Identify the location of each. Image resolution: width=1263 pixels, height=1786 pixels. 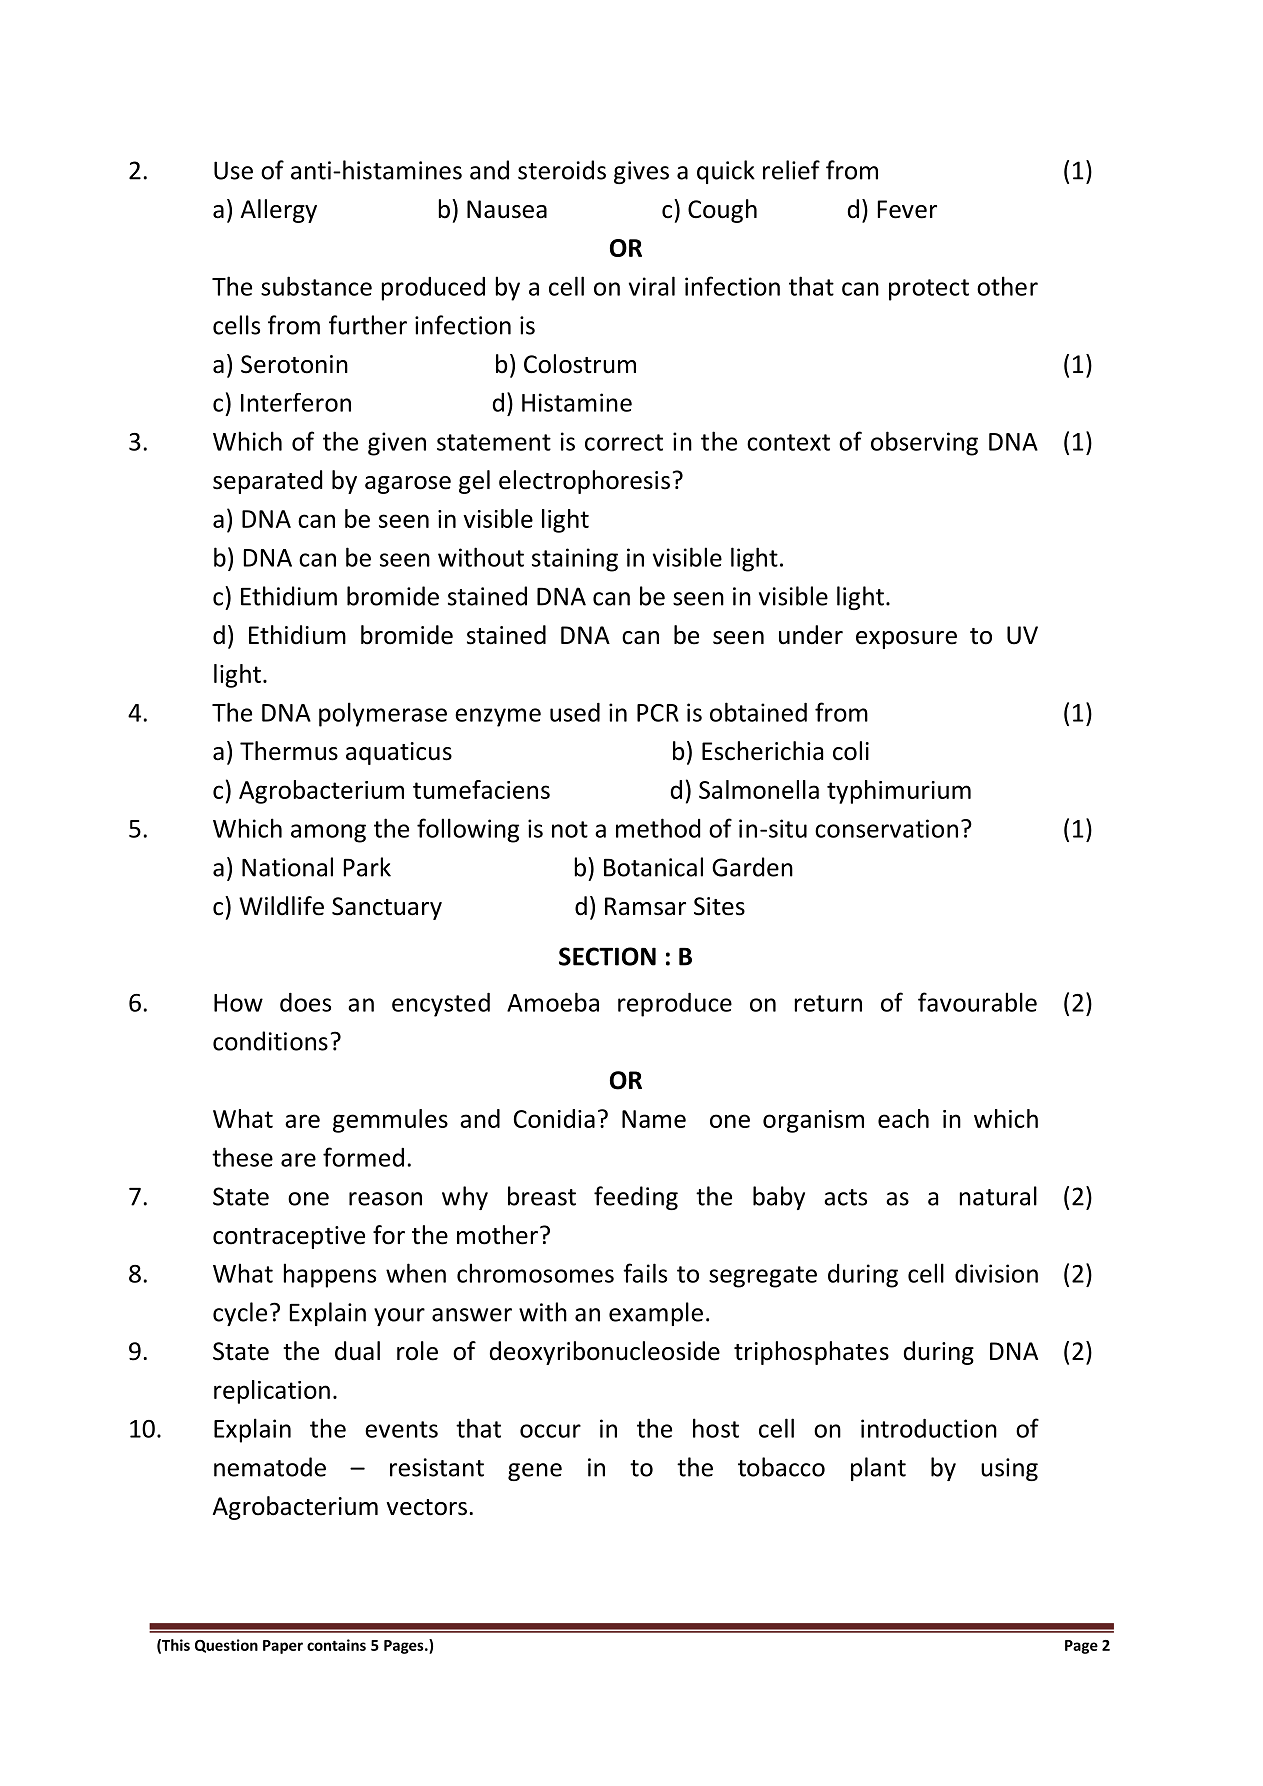
(903, 1118).
